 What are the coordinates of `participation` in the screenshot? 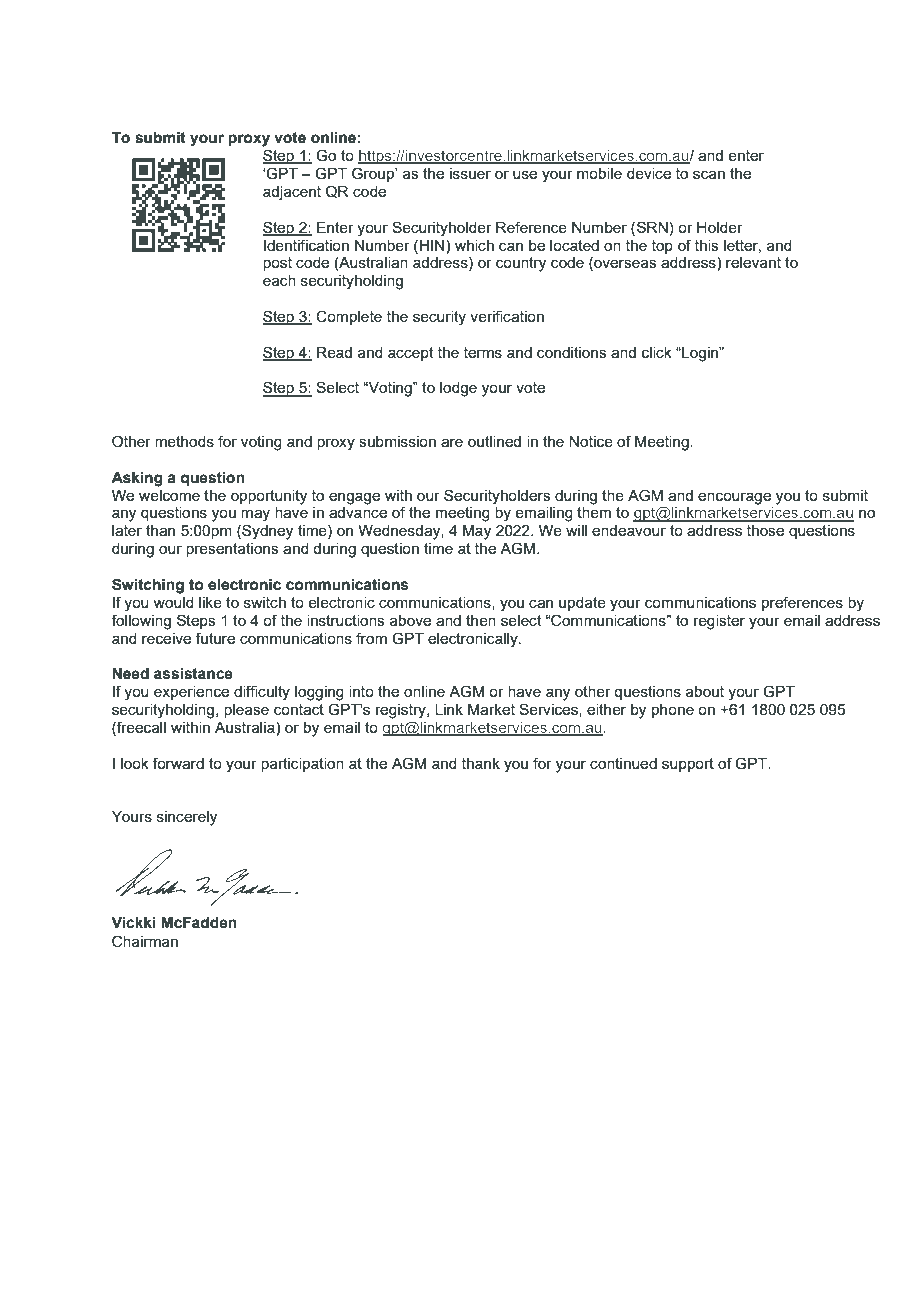 It's located at (302, 765).
